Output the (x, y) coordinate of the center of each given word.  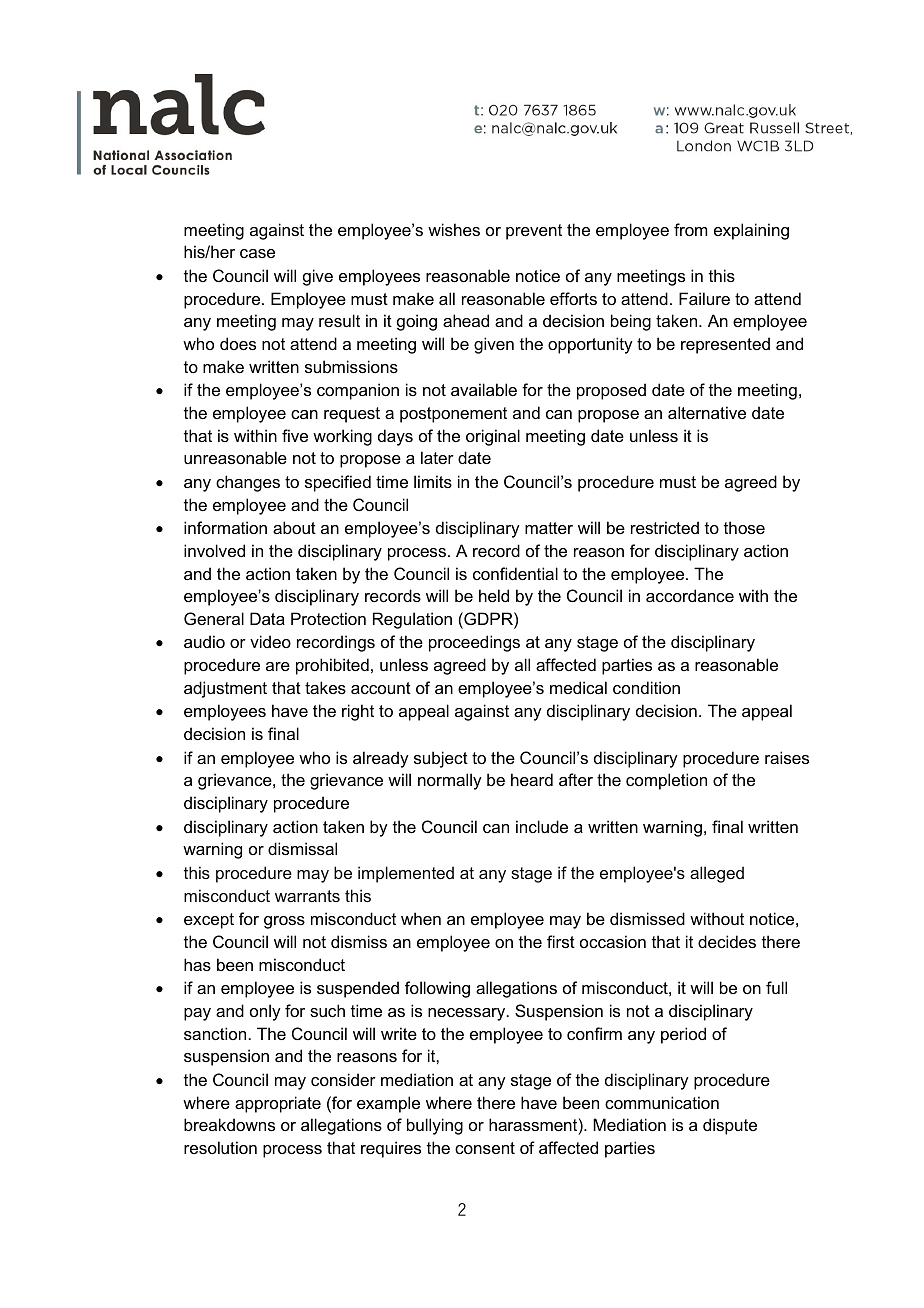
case (257, 253)
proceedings (474, 643)
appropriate (278, 1104)
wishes (454, 229)
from (690, 229)
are (278, 666)
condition (646, 687)
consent (485, 1148)
